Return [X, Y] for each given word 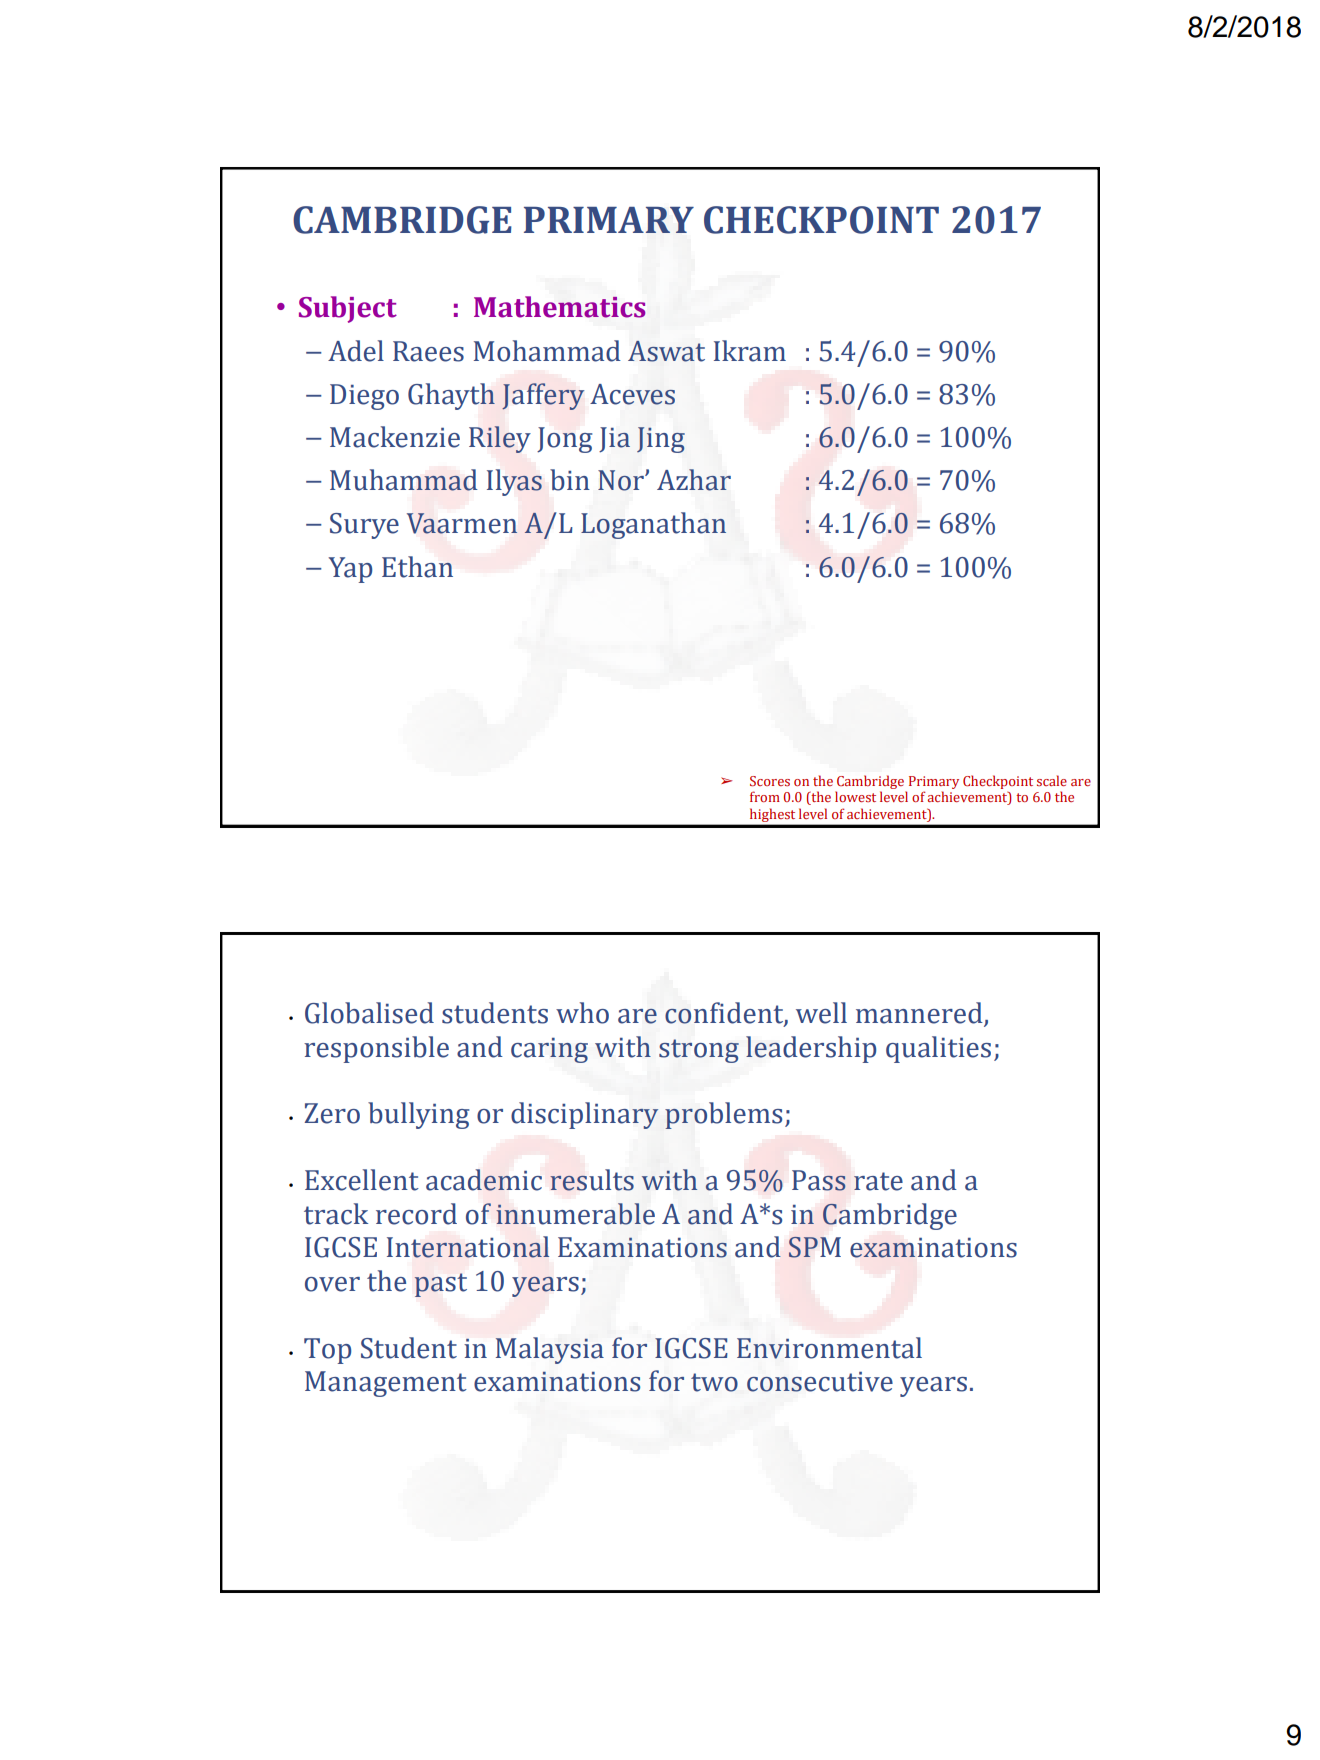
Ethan [417, 567]
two [714, 1382]
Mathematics [560, 307]
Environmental [829, 1348]
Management [386, 1384]
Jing [661, 440]
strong [699, 1051]
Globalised [369, 1013]
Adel [356, 351]
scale [1052, 780]
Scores [770, 781]
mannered [920, 1014]
